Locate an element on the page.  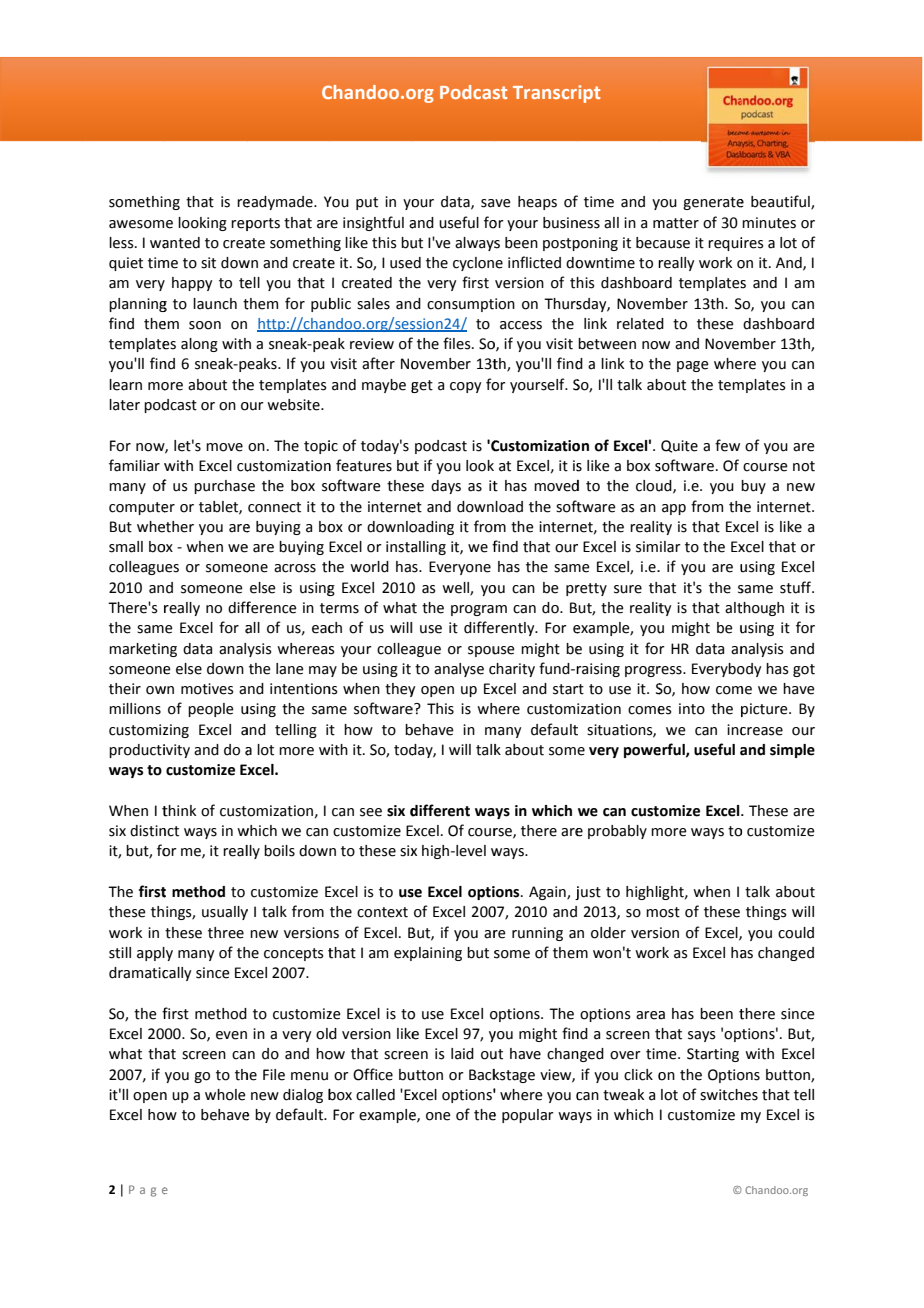
motives is located at coordinates (207, 689).
